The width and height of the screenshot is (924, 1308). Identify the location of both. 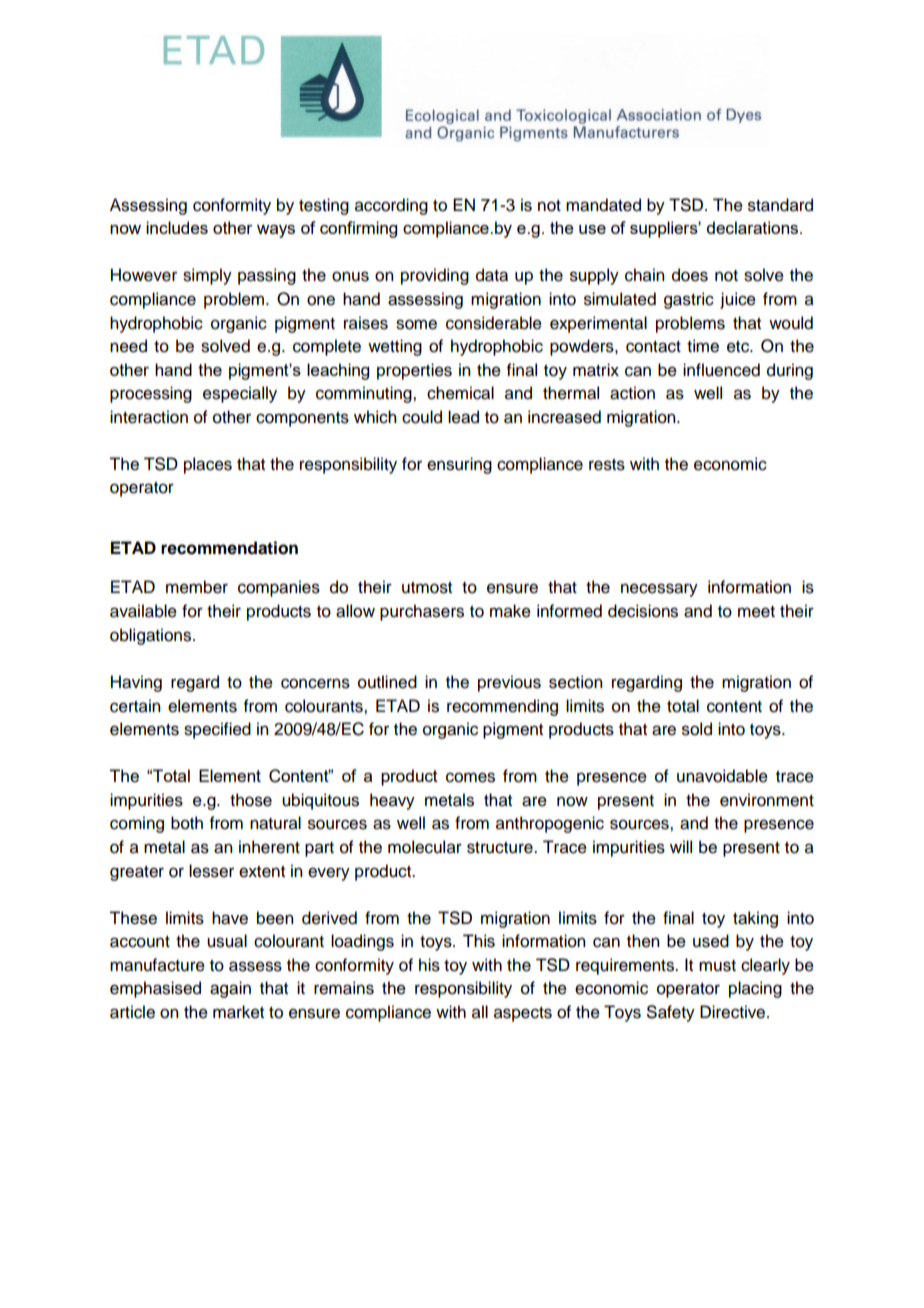
(187, 823).
